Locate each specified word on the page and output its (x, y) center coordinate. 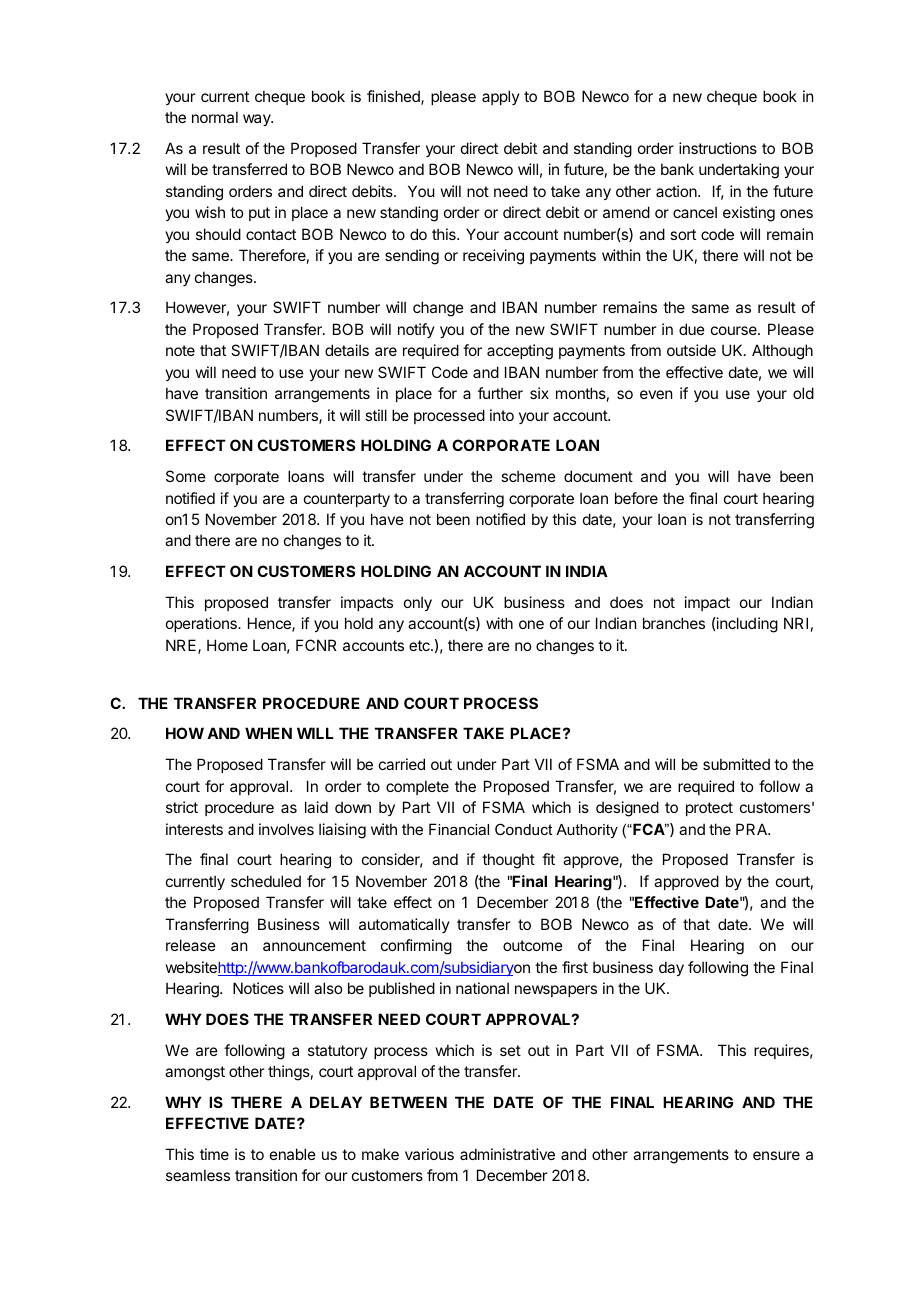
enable (293, 1154)
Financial (459, 829)
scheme (528, 476)
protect (709, 809)
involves (286, 829)
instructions (718, 148)
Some (186, 476)
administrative (507, 1154)
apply (501, 97)
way (258, 120)
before (636, 498)
